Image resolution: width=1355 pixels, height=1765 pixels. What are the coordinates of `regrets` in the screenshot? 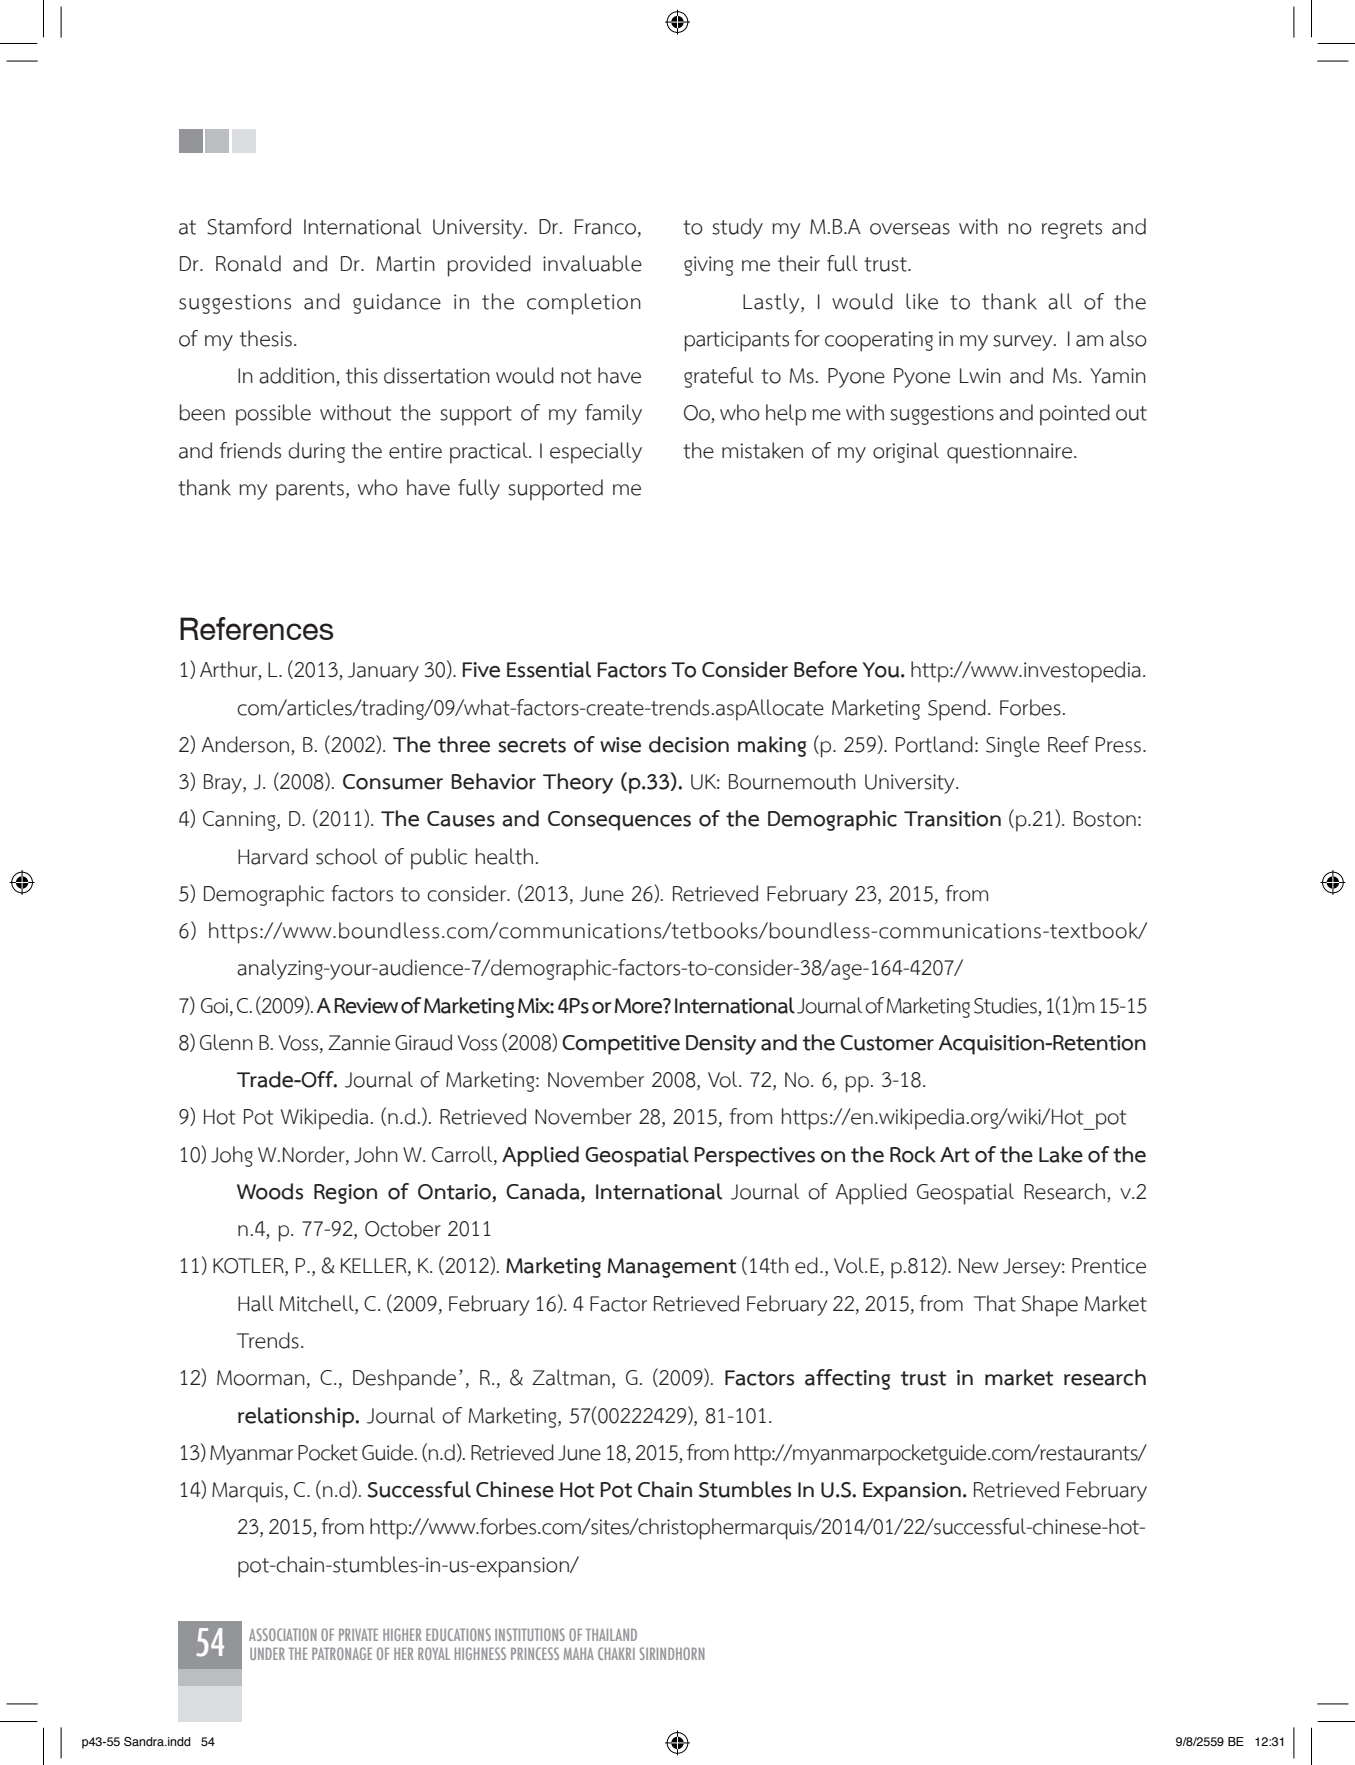 It's located at (1072, 229).
